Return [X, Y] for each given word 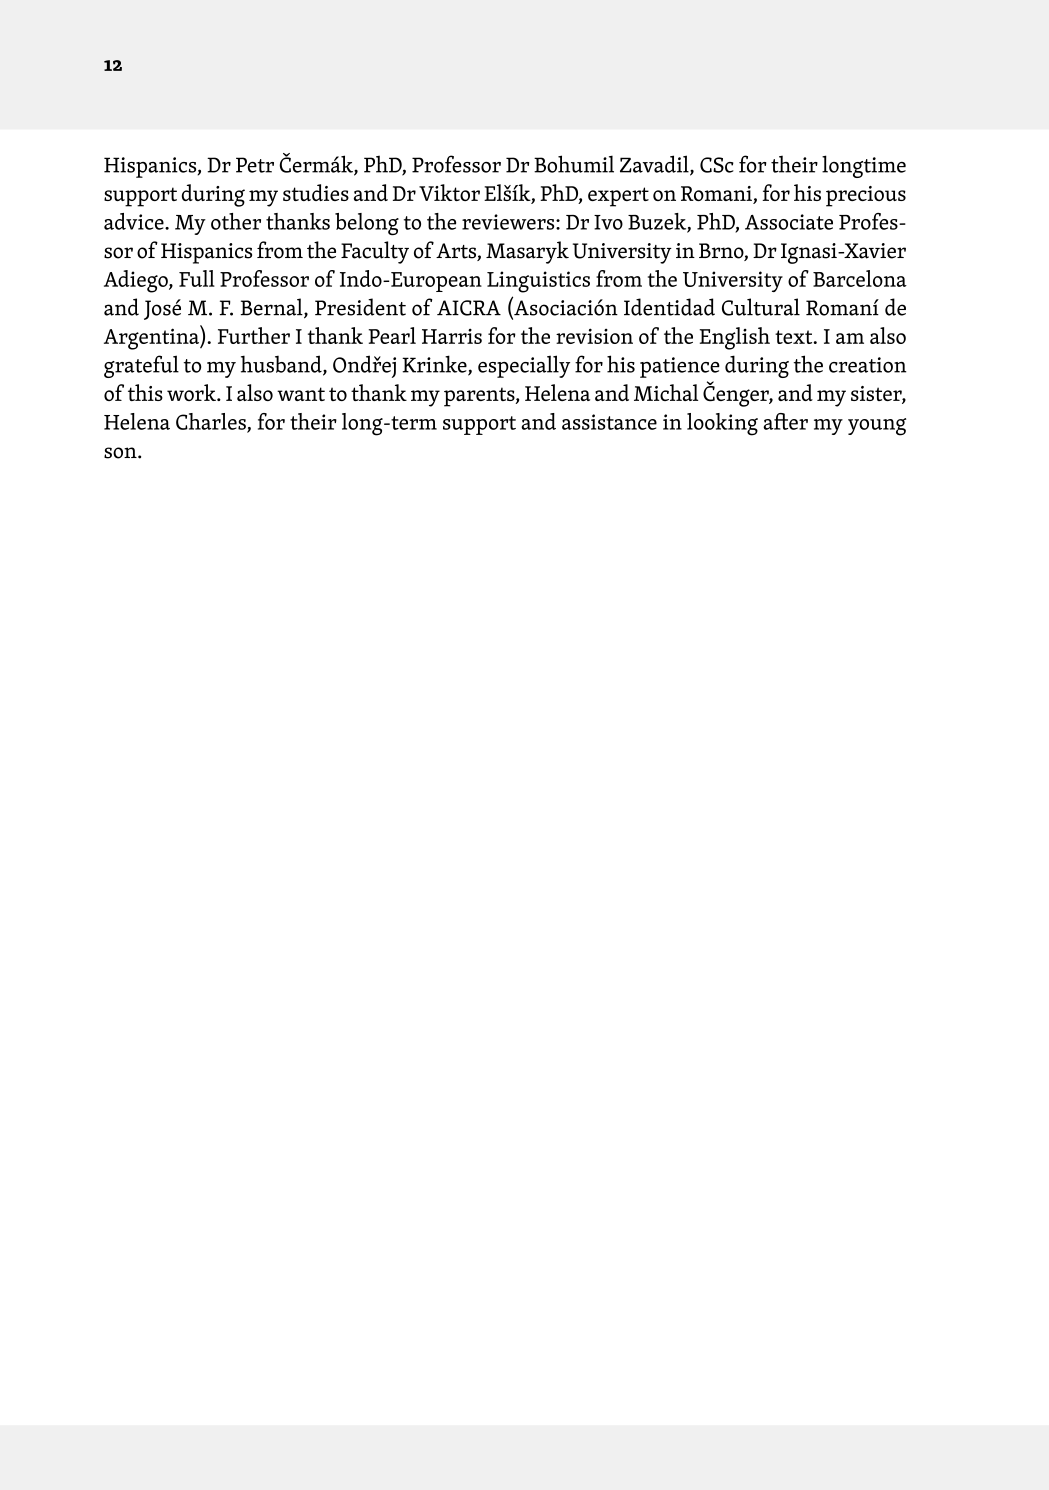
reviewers [509, 222]
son [121, 453]
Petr [255, 165]
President [360, 307]
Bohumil [574, 164]
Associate [789, 222]
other [236, 221]
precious [866, 196]
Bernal [273, 308]
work [192, 392]
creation [867, 365]
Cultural [761, 307]
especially [524, 366]
